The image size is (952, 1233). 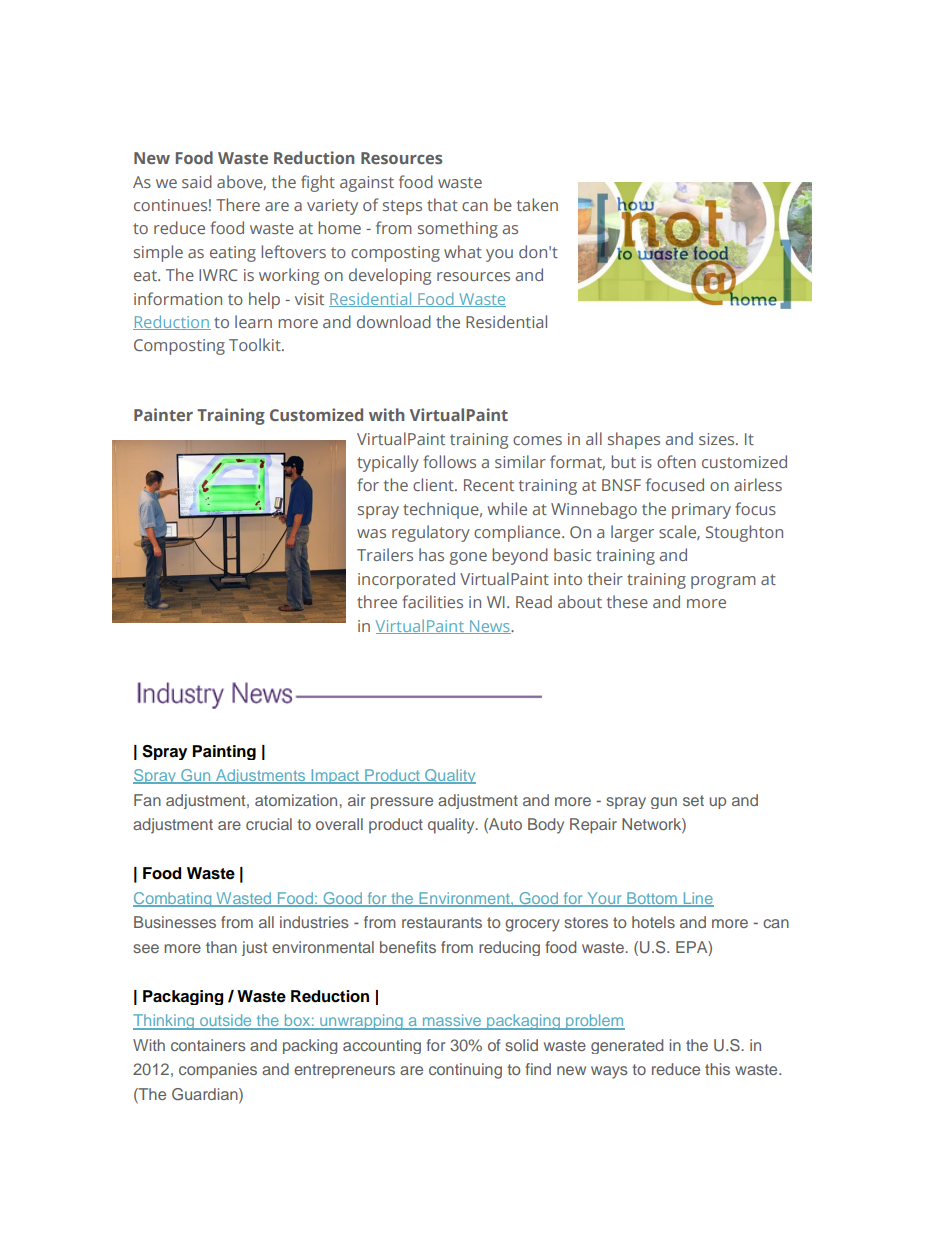 I want to click on three, so click(x=377, y=601).
